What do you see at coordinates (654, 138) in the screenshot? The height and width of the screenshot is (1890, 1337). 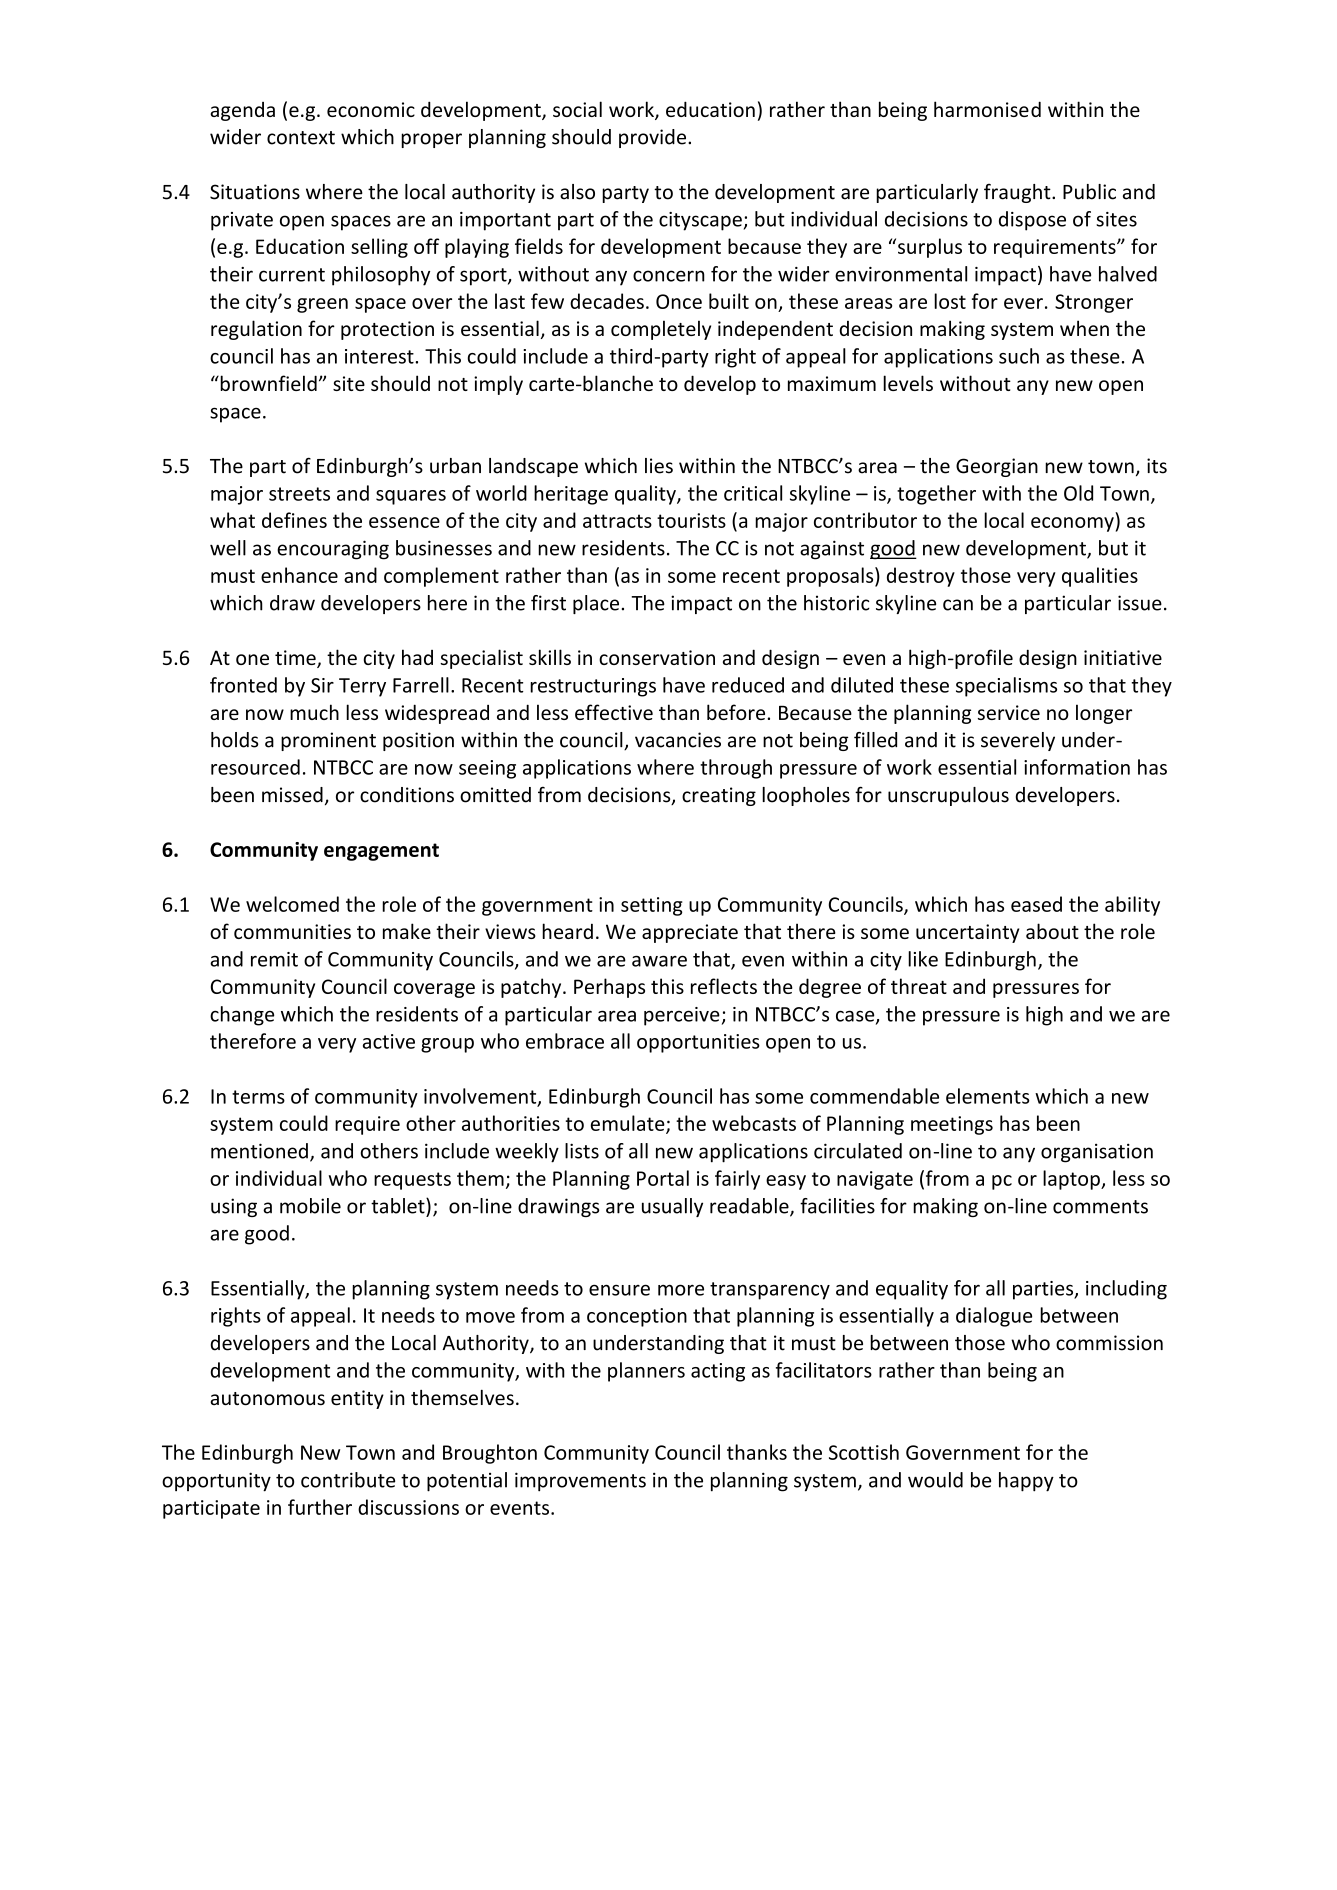 I see `provide` at bounding box center [654, 138].
